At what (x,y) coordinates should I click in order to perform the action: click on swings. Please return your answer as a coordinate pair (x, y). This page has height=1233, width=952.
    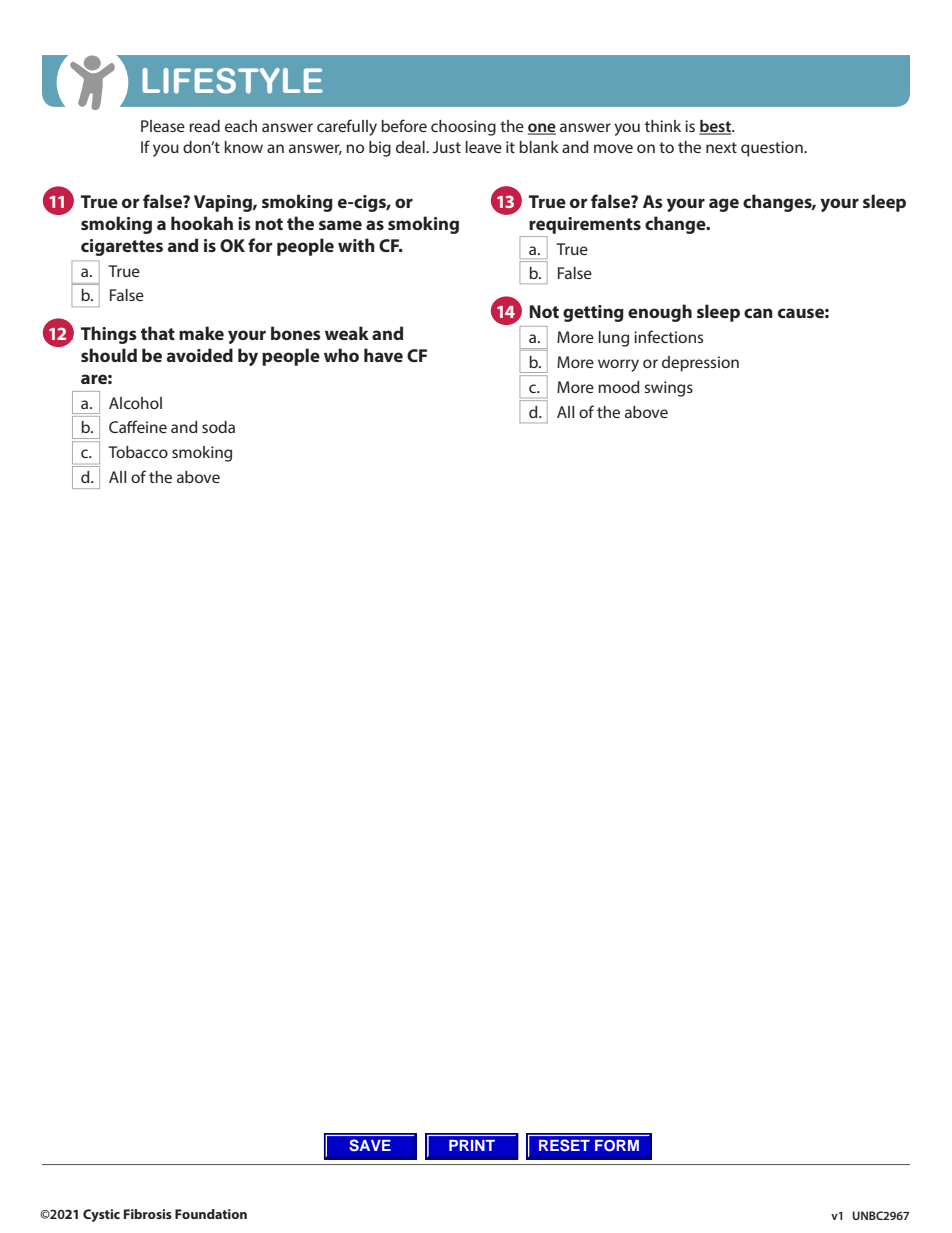
    Looking at the image, I should click on (668, 389).
